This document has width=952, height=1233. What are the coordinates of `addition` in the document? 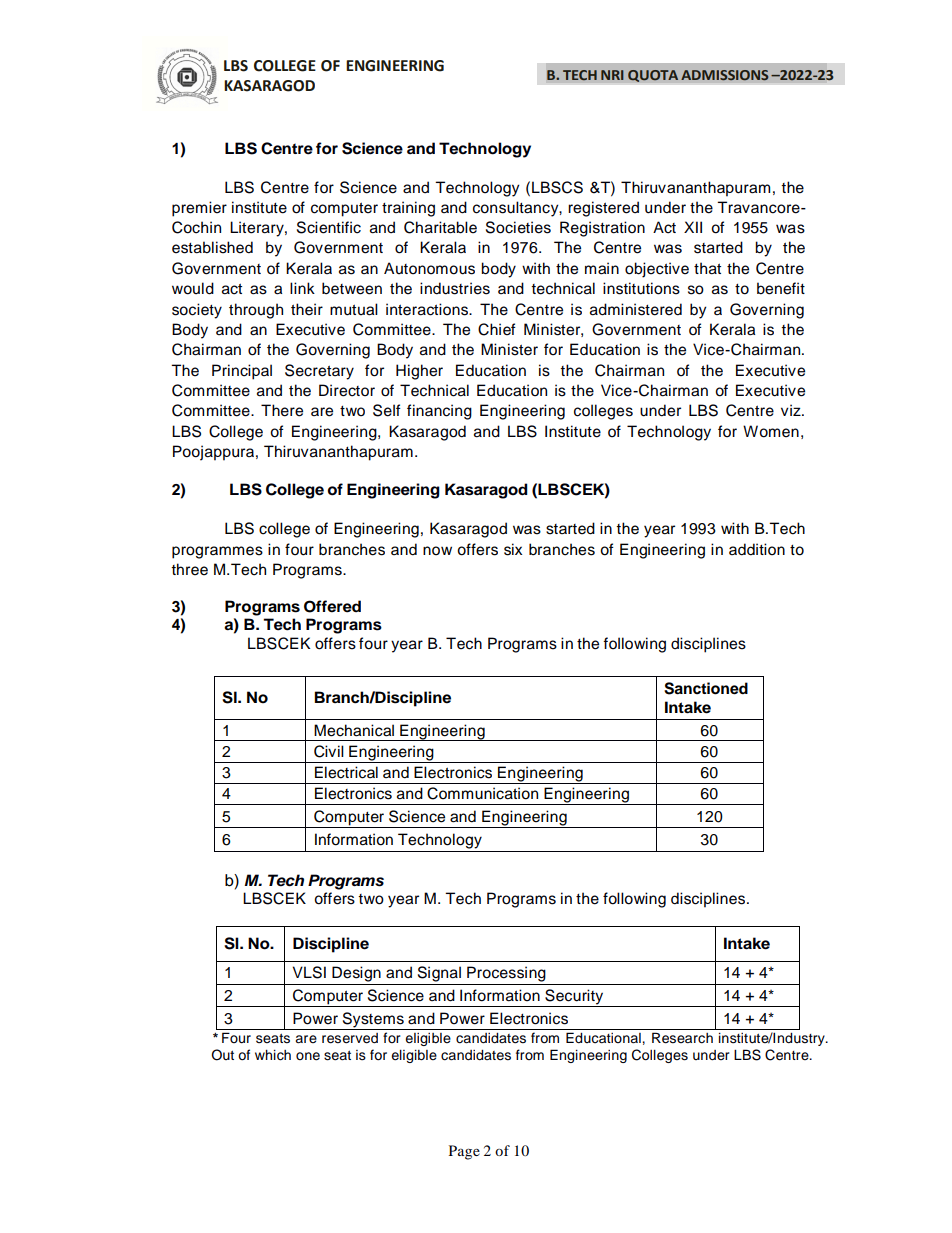 It's located at (757, 549).
